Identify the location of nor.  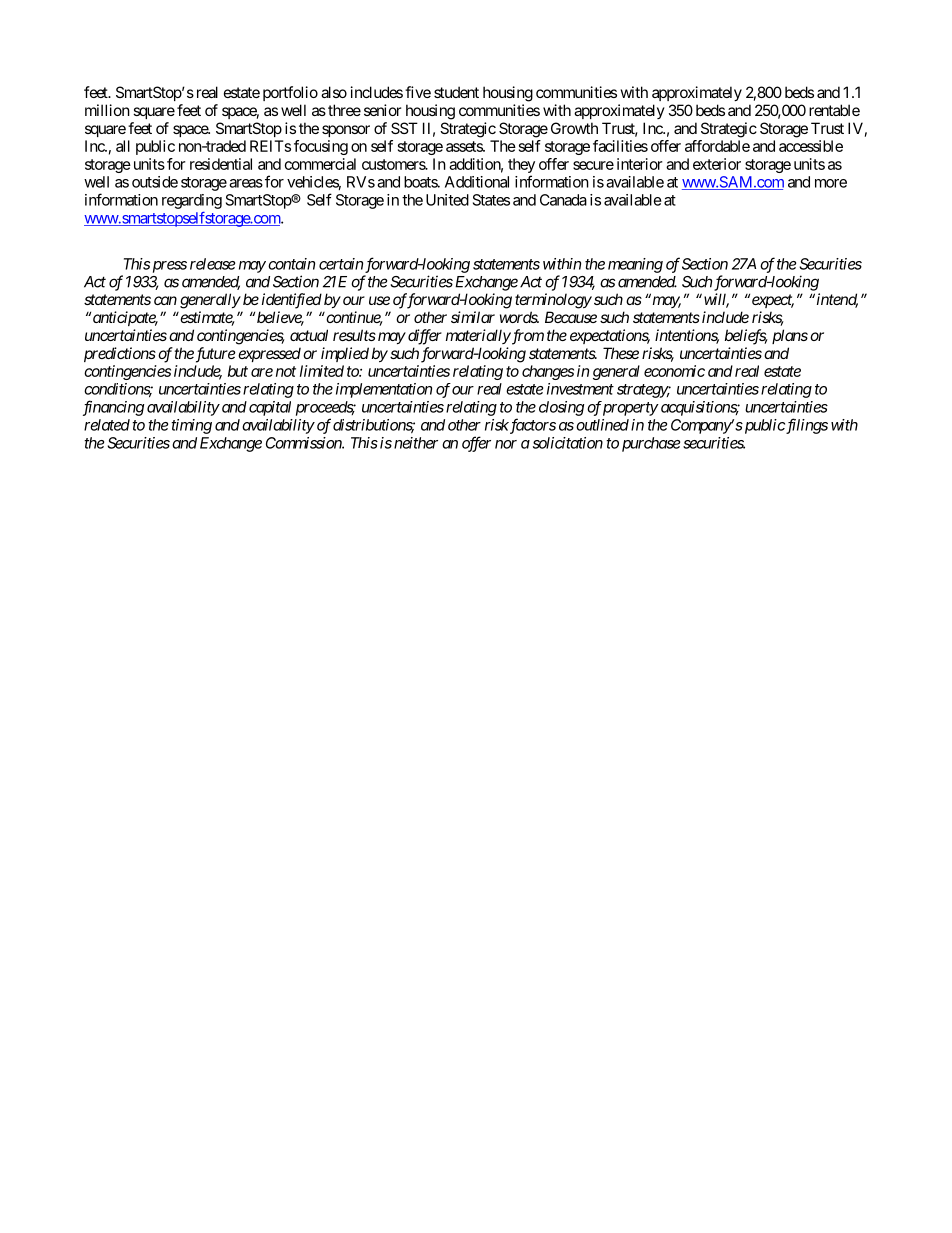
(506, 444).
